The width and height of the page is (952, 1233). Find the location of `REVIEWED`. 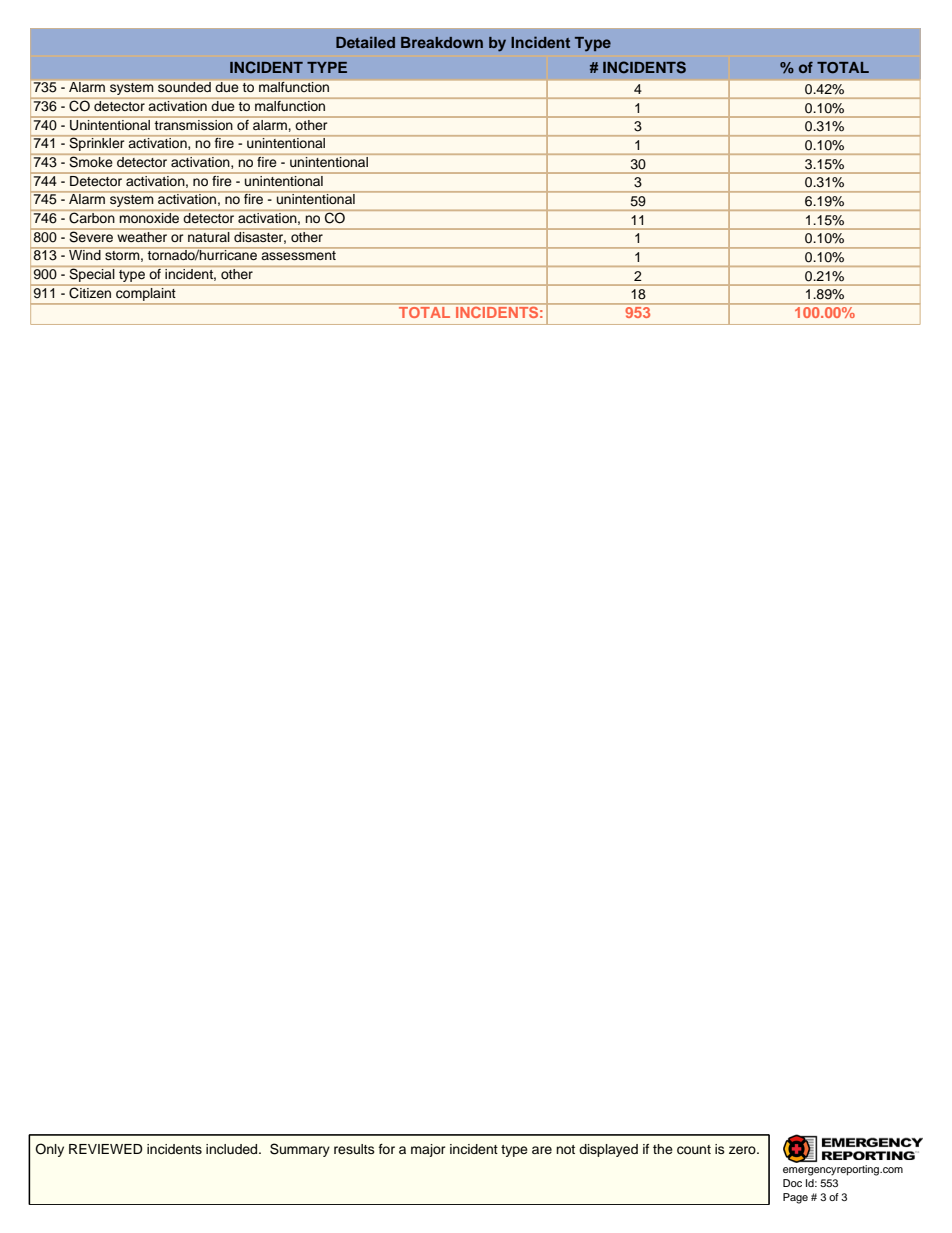

REVIEWED is located at coordinates (105, 1149).
